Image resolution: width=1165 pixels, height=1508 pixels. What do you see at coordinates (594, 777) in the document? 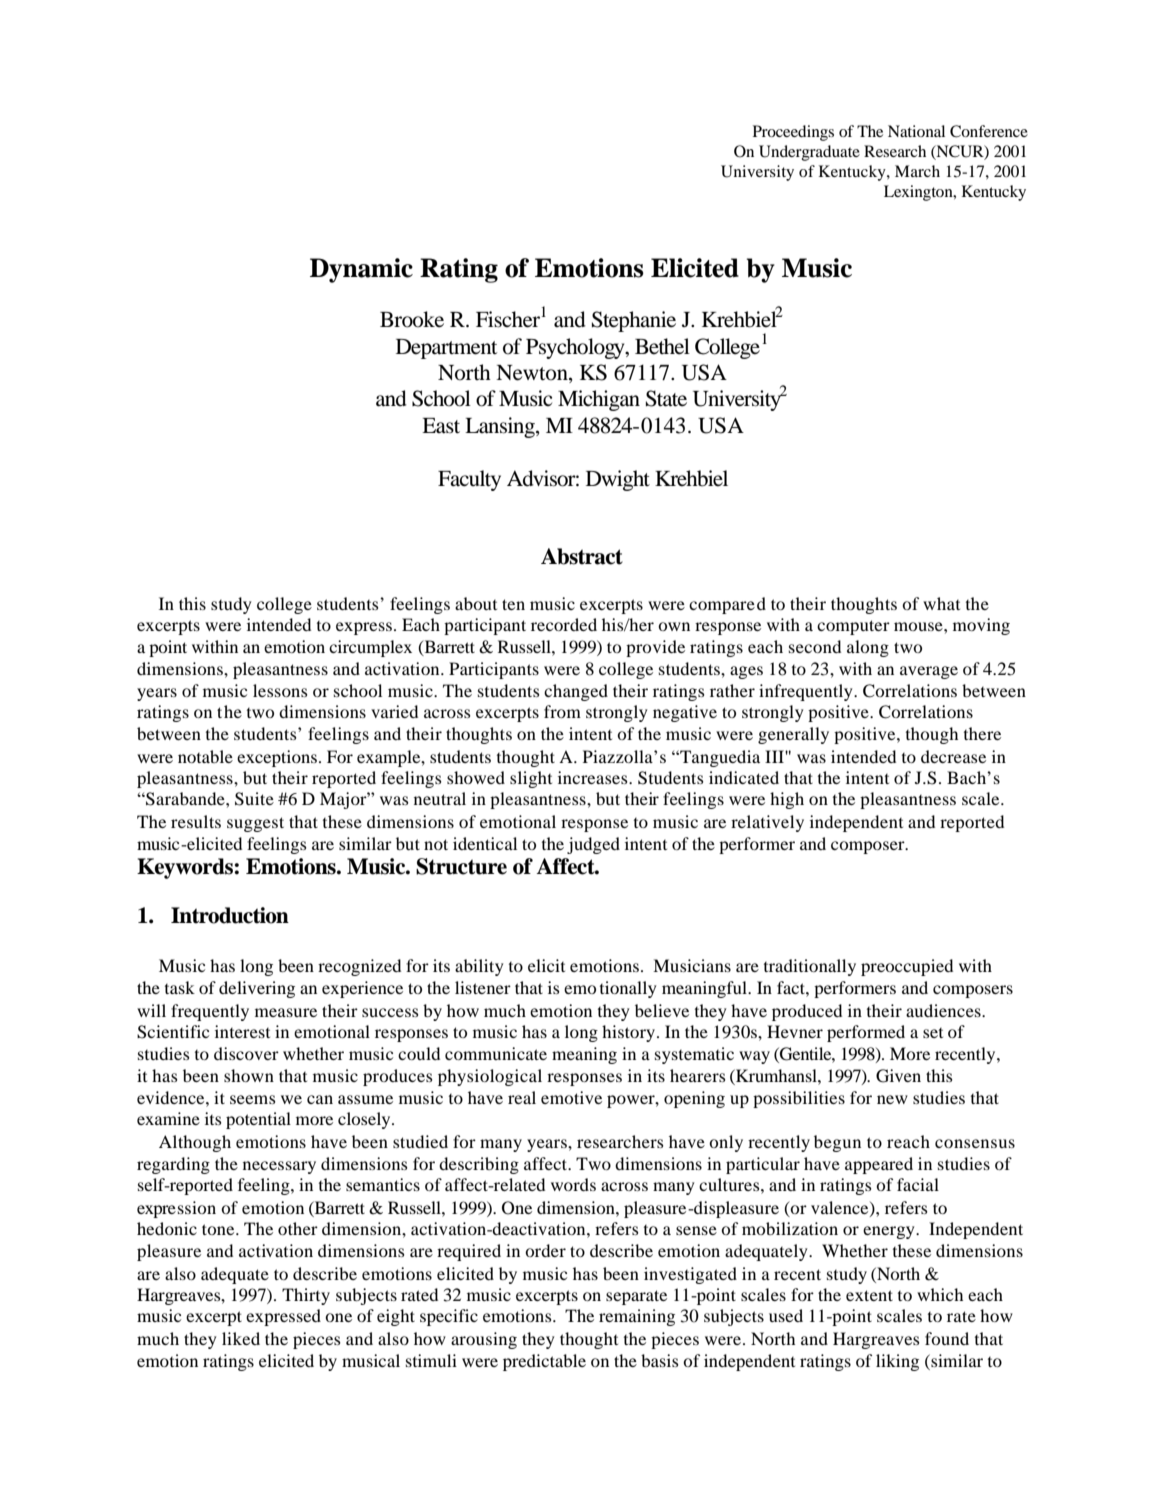
I see `increases` at bounding box center [594, 777].
